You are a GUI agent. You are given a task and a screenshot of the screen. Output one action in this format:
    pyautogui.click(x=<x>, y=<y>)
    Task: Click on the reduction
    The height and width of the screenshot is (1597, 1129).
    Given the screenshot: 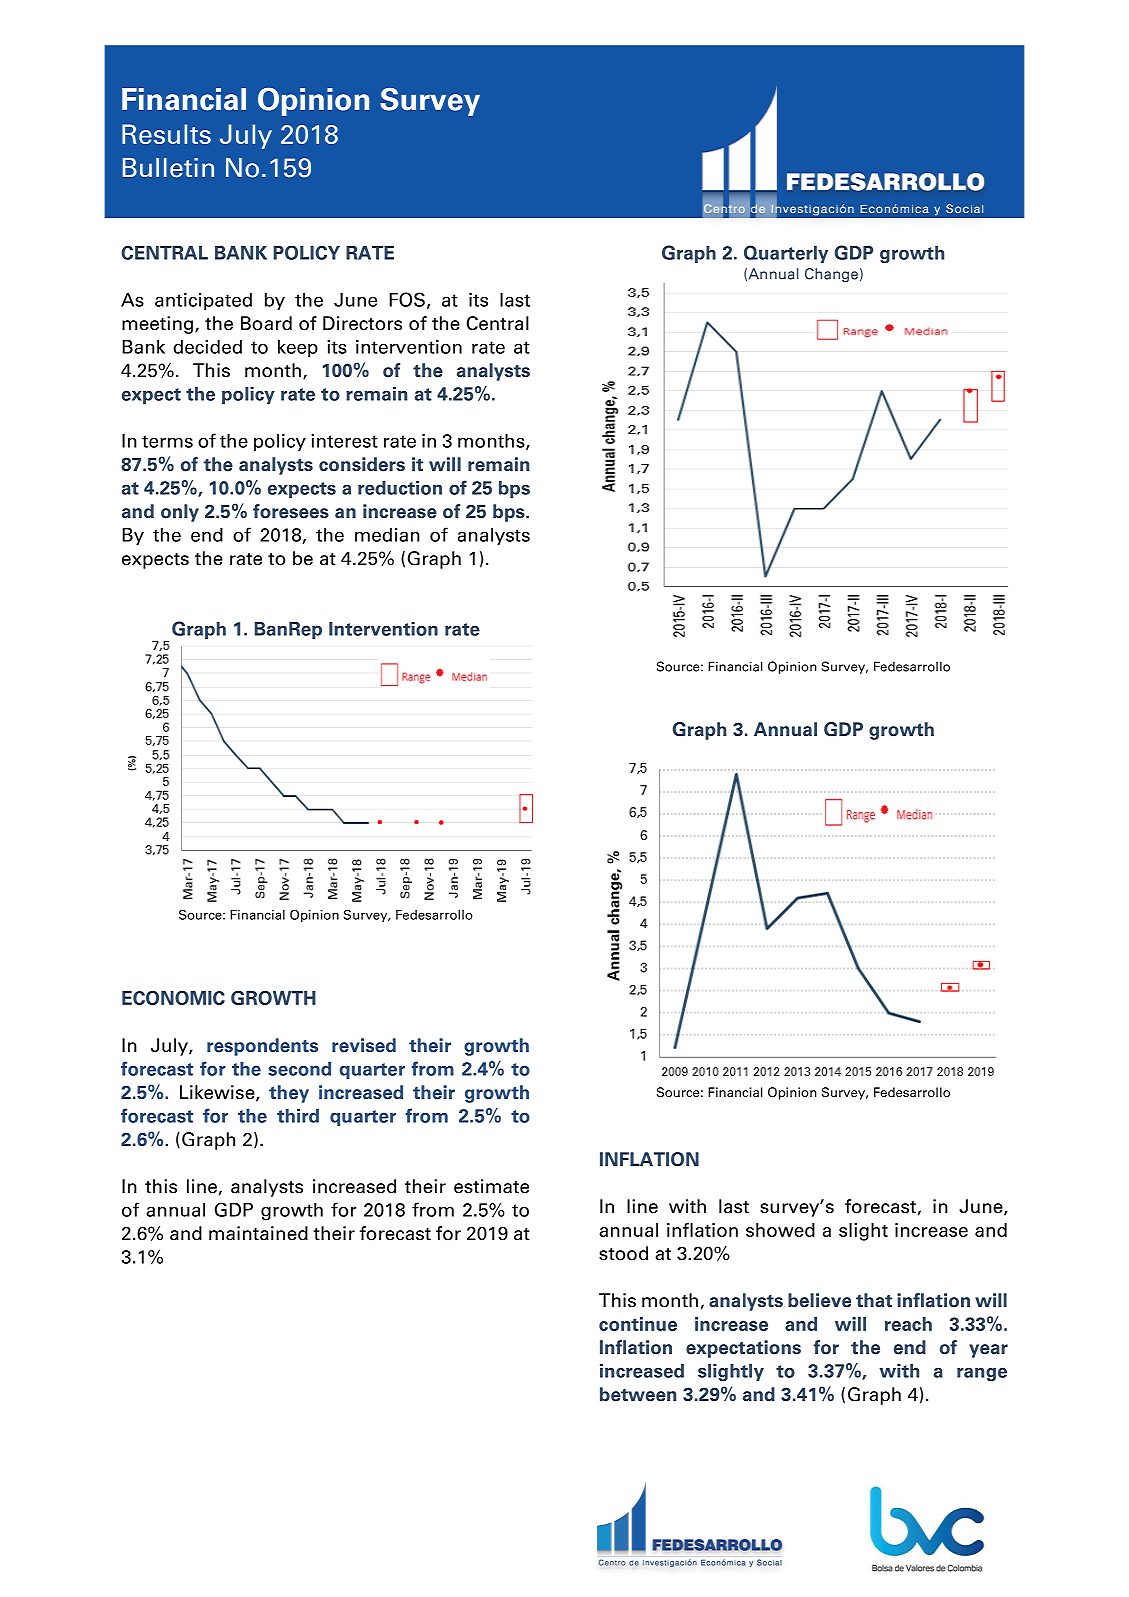 What is the action you would take?
    pyautogui.click(x=400, y=488)
